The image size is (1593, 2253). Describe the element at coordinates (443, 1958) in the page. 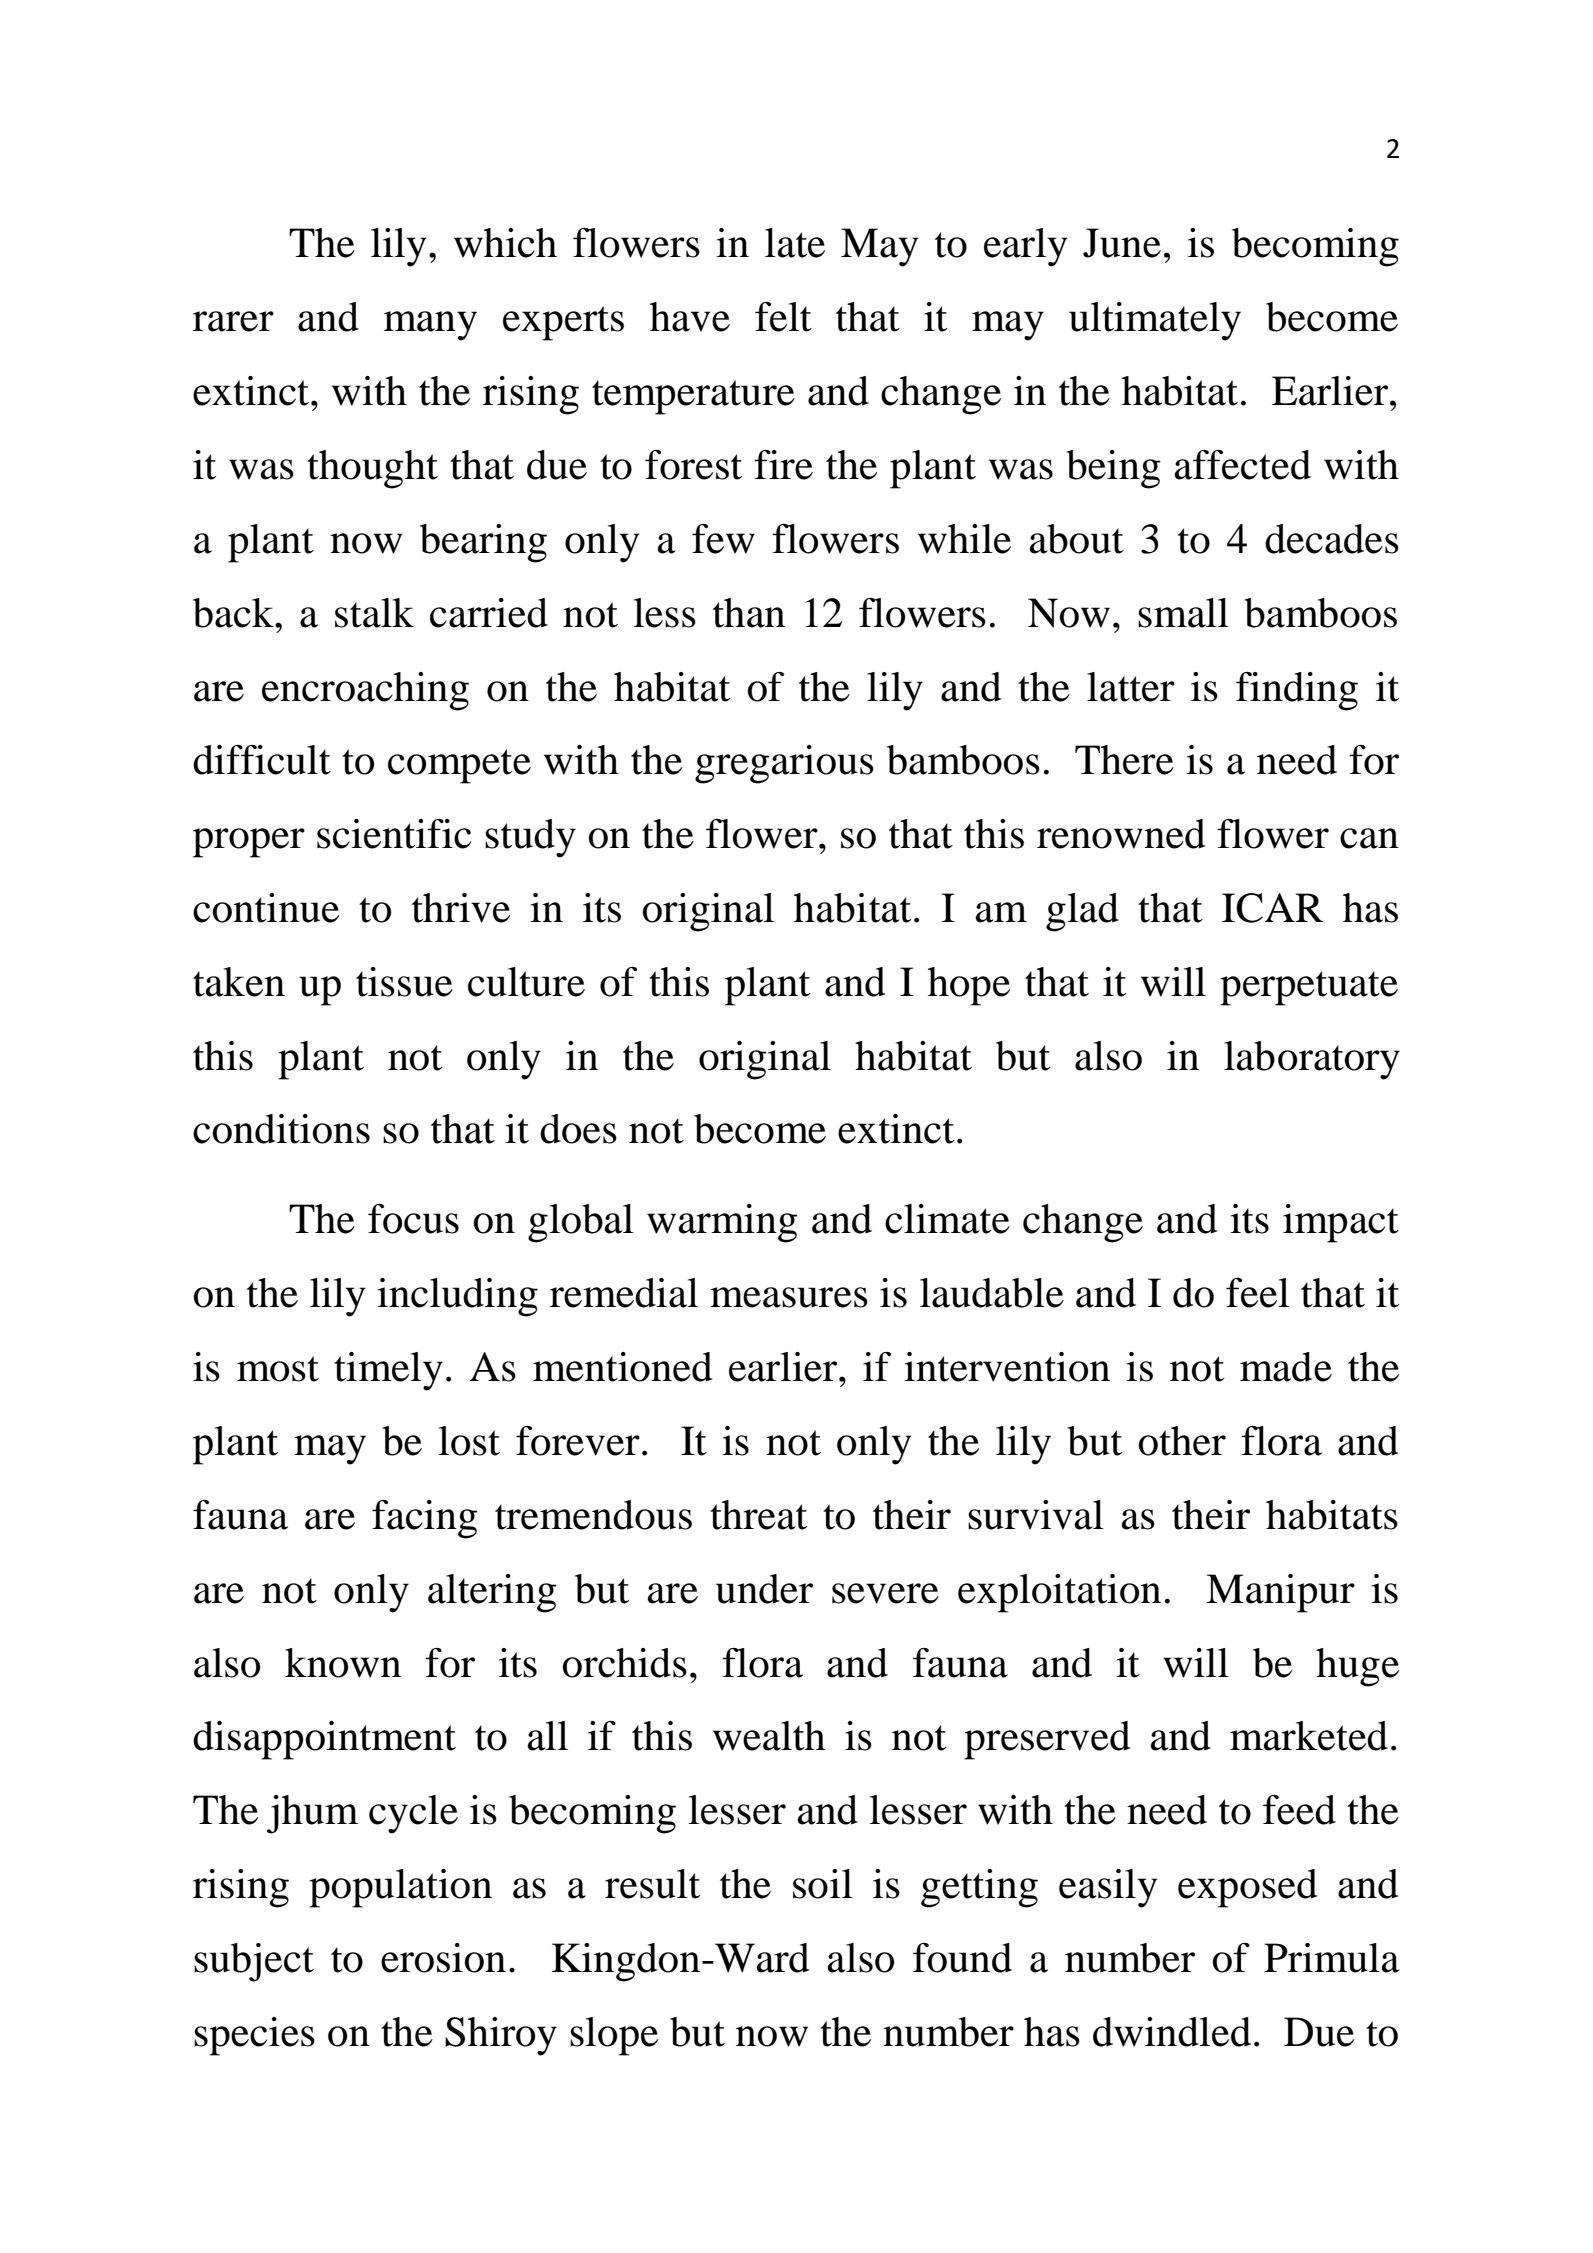

I see `erosion` at that location.
